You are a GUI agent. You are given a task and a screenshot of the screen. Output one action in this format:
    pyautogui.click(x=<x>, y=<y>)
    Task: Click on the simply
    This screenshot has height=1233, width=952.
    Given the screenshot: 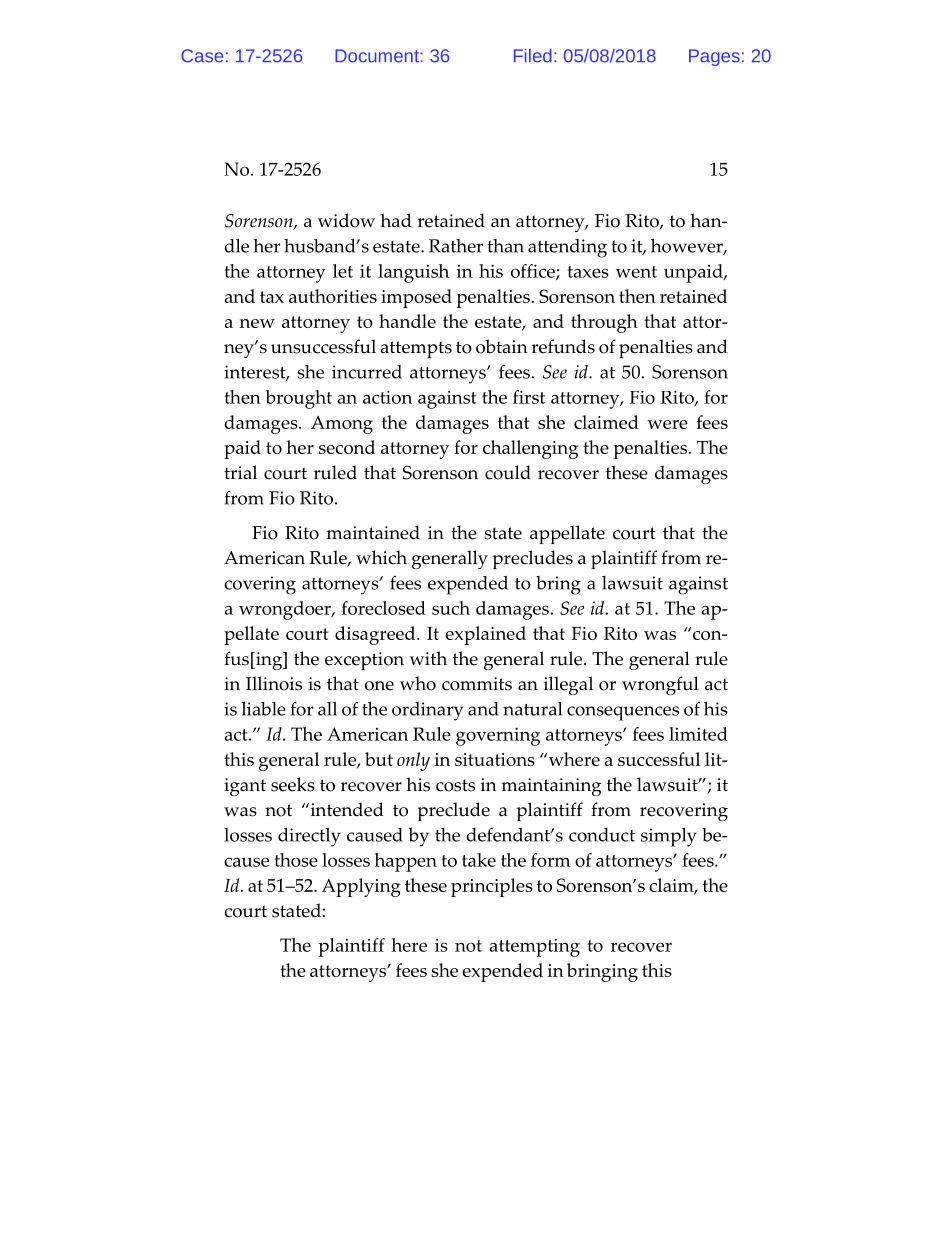 What is the action you would take?
    pyautogui.click(x=669, y=837)
